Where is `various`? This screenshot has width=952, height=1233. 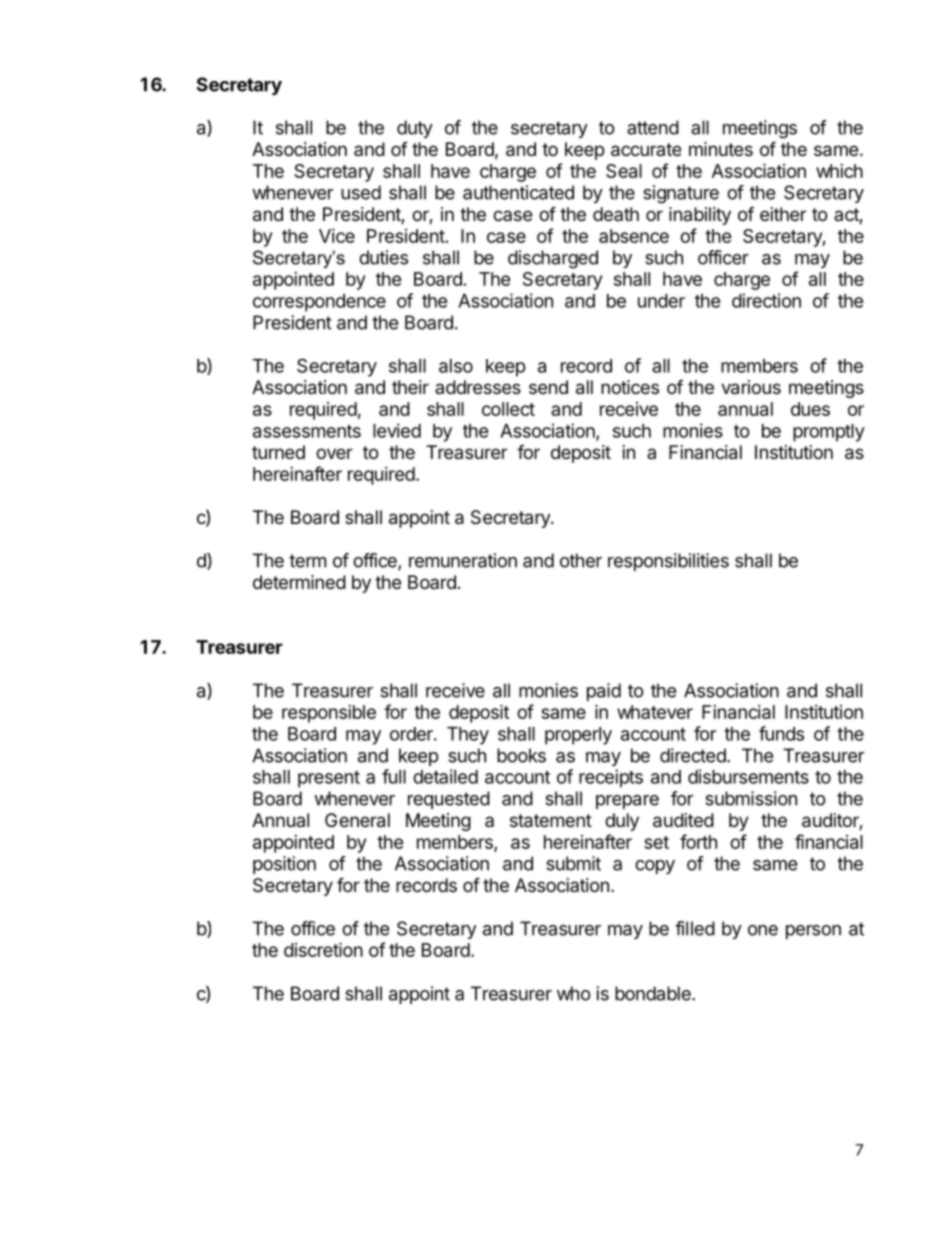 various is located at coordinates (751, 387).
